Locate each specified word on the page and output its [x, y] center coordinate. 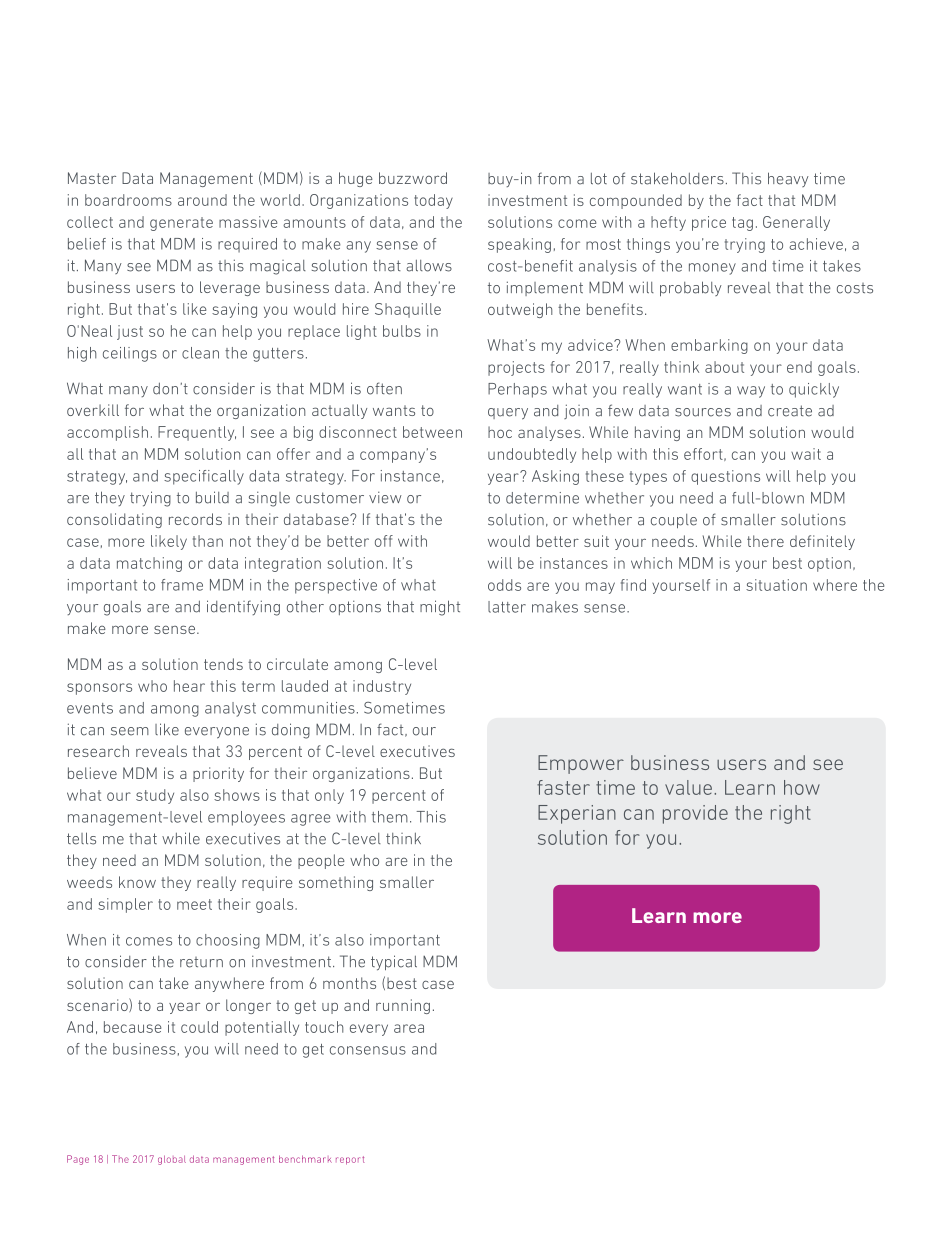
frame [182, 585]
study [155, 796]
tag [742, 224]
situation [776, 585]
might [440, 608]
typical [394, 963]
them [390, 817]
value [688, 787]
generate [181, 224]
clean [200, 353]
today [433, 201]
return [201, 962]
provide [695, 814]
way [751, 392]
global [172, 1160]
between [432, 432]
